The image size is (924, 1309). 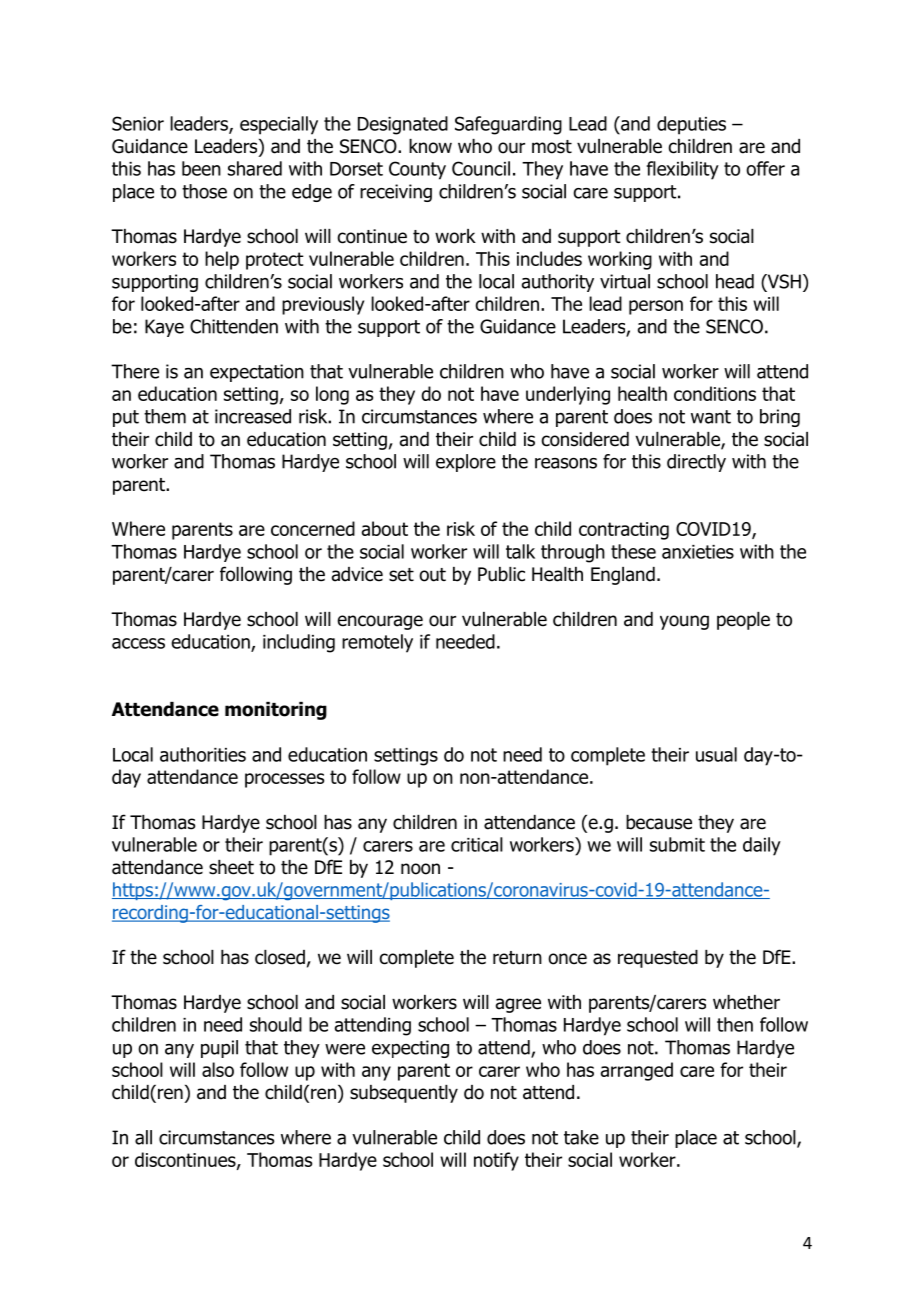 What do you see at coordinates (231, 867) in the image?
I see `sheet` at bounding box center [231, 867].
